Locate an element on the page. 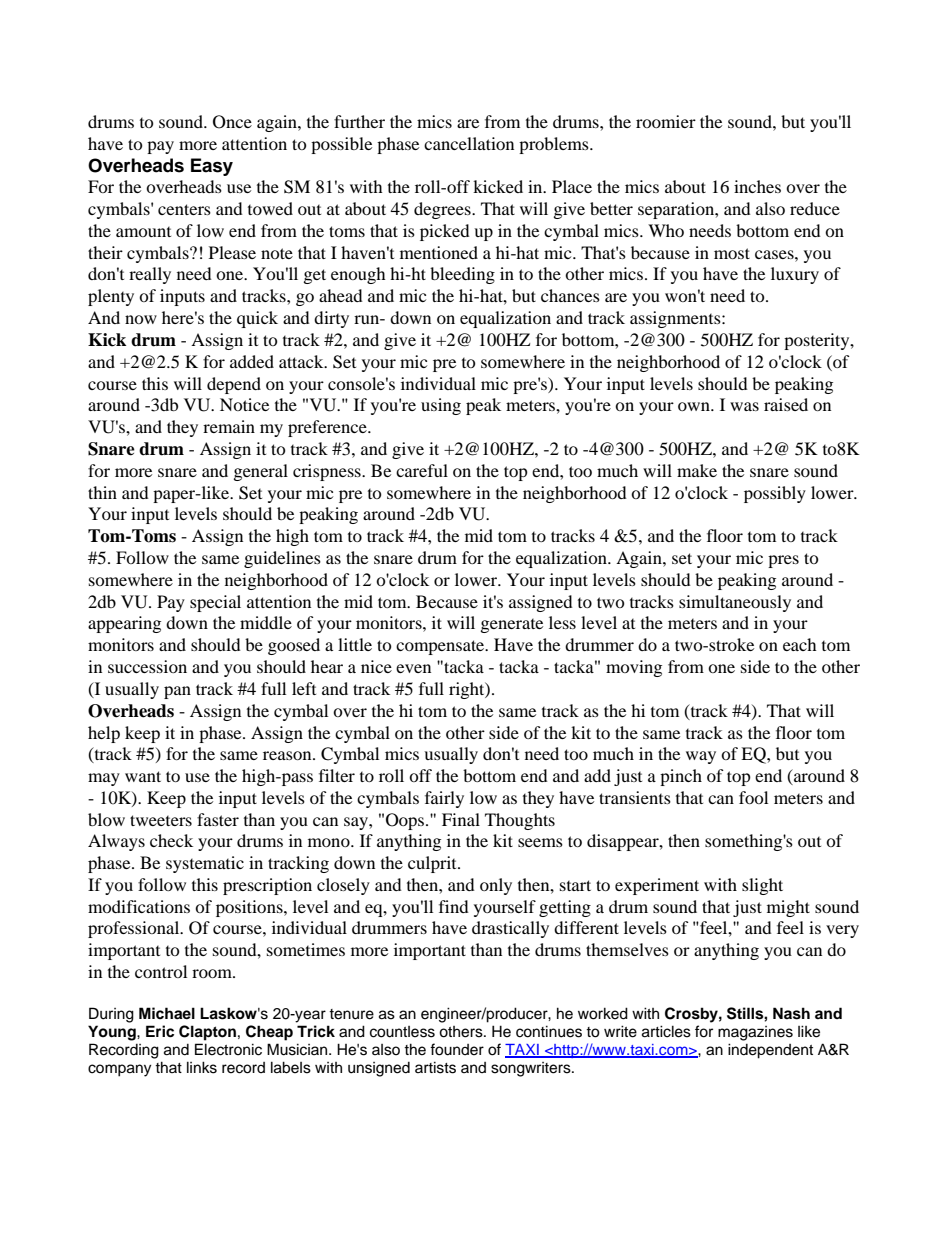  remain is located at coordinates (229, 426).
